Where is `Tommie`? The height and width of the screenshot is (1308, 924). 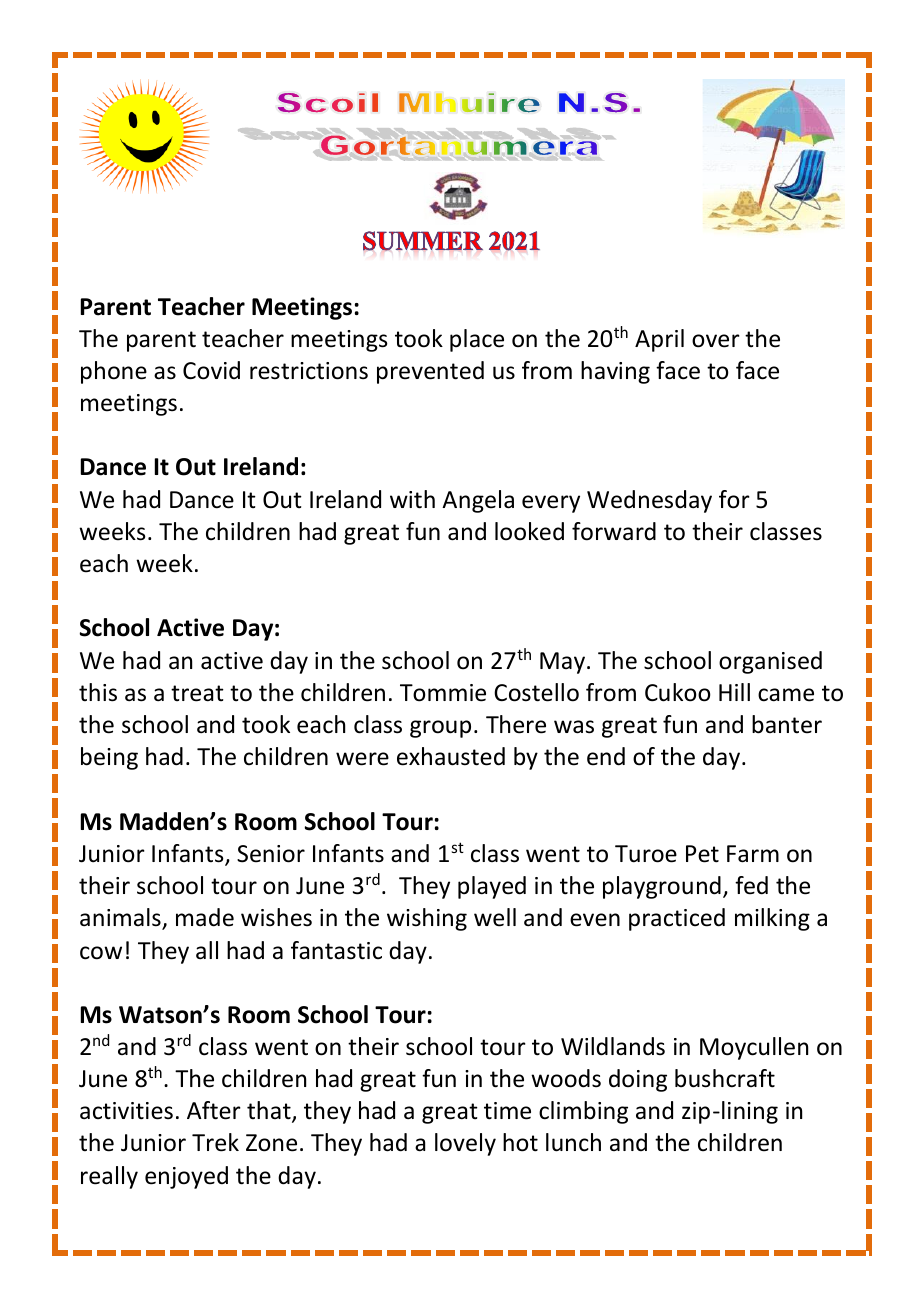
Tommie is located at coordinates (443, 693).
